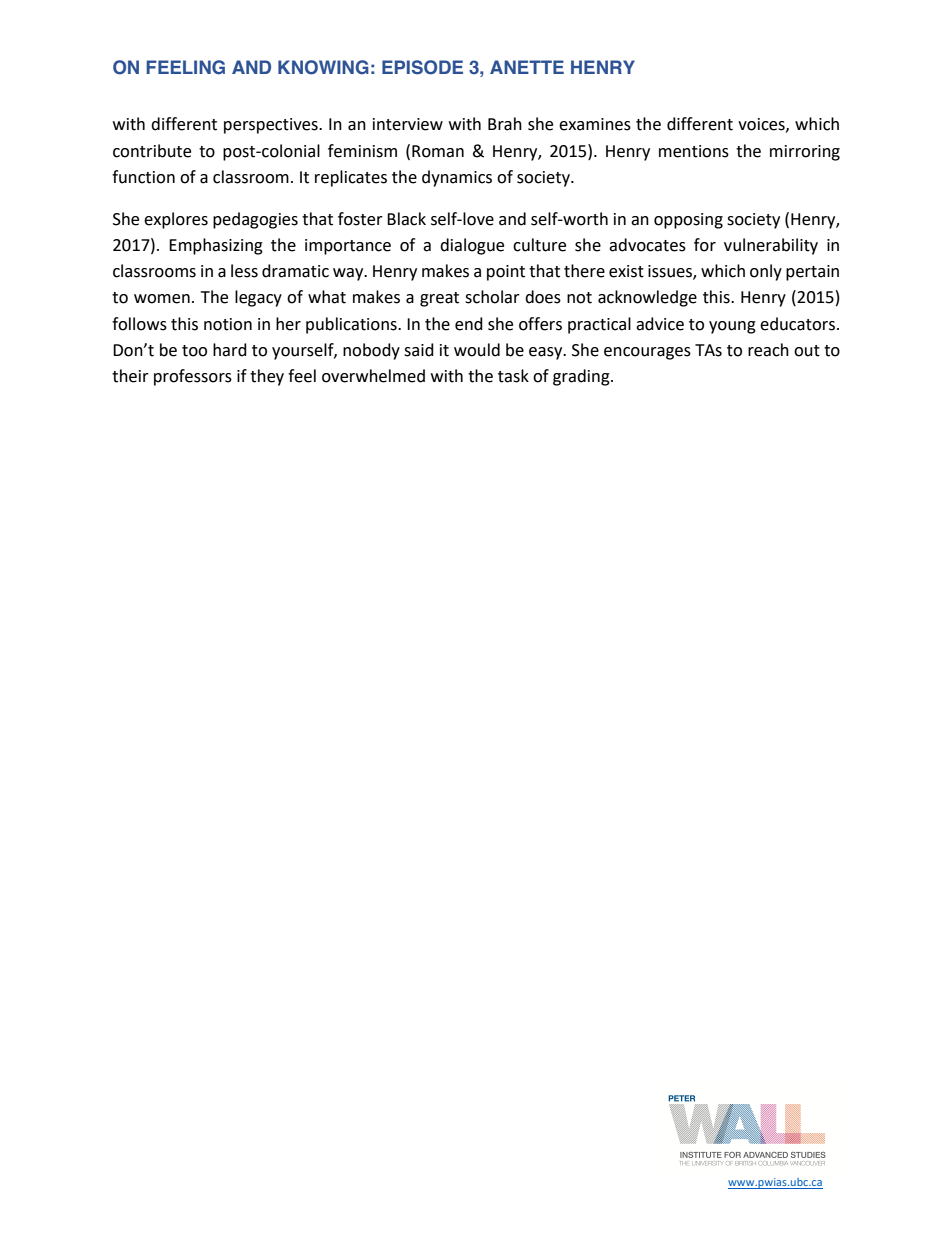 The width and height of the image is (952, 1233). What do you see at coordinates (694, 151) in the image?
I see `mentions` at bounding box center [694, 151].
